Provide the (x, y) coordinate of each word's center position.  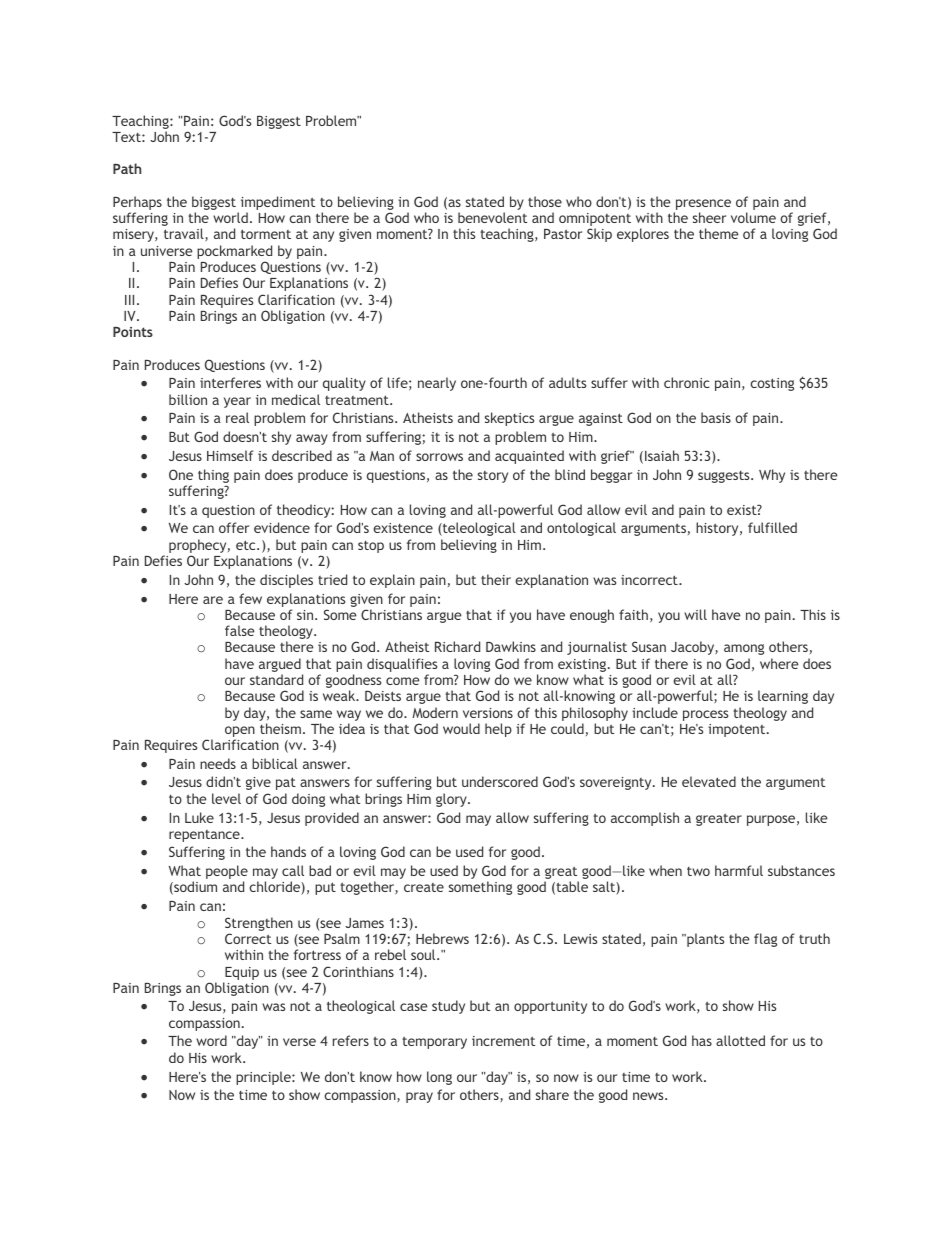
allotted (740, 1040)
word (211, 1040)
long (439, 1078)
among (744, 649)
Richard (457, 646)
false (240, 630)
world (230, 217)
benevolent (492, 217)
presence (702, 206)
